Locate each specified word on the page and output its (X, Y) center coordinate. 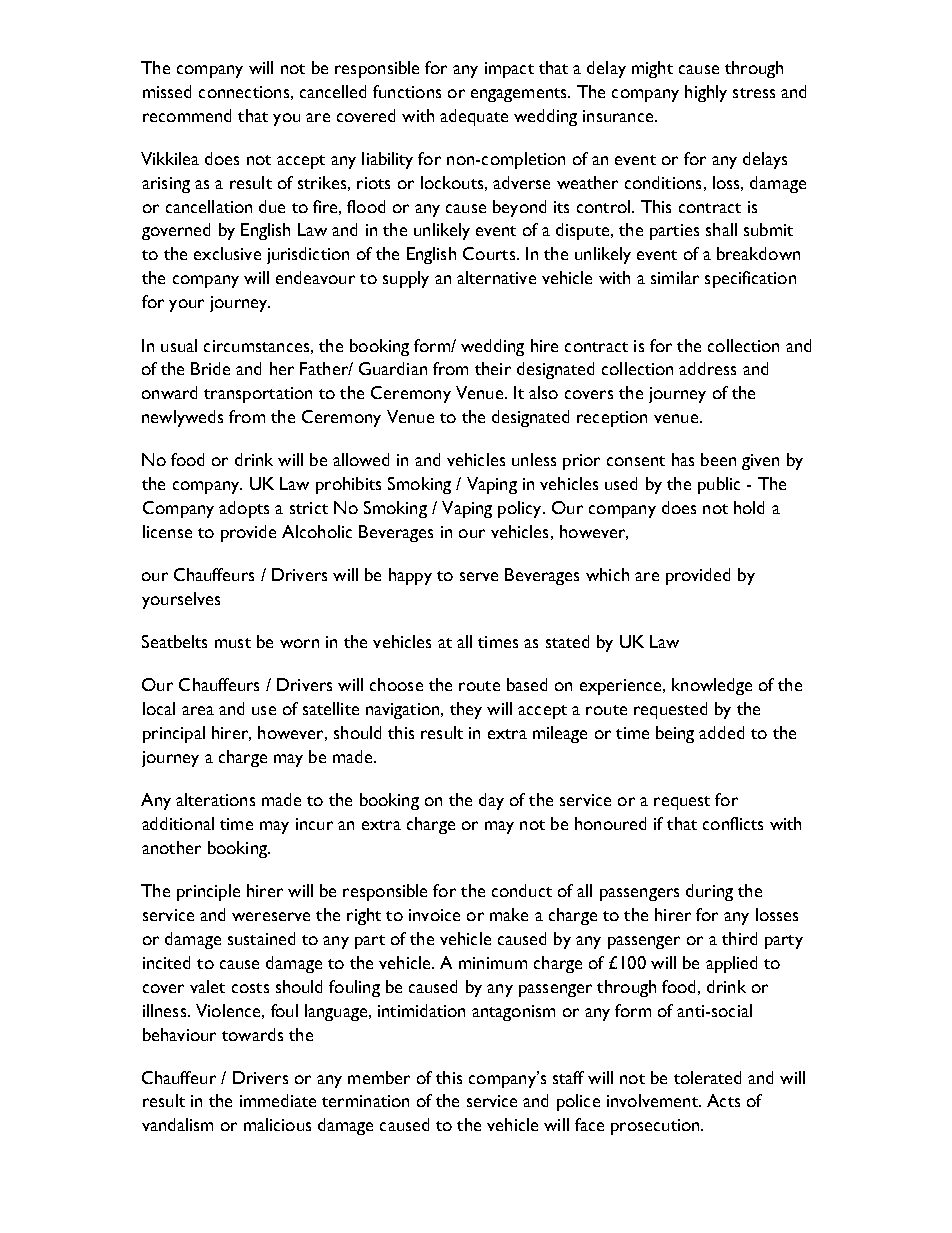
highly (706, 93)
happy (410, 576)
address (707, 368)
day (491, 801)
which (607, 574)
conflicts (733, 823)
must (233, 643)
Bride (210, 368)
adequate (474, 117)
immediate (278, 1100)
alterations (215, 799)
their (493, 368)
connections (244, 92)
